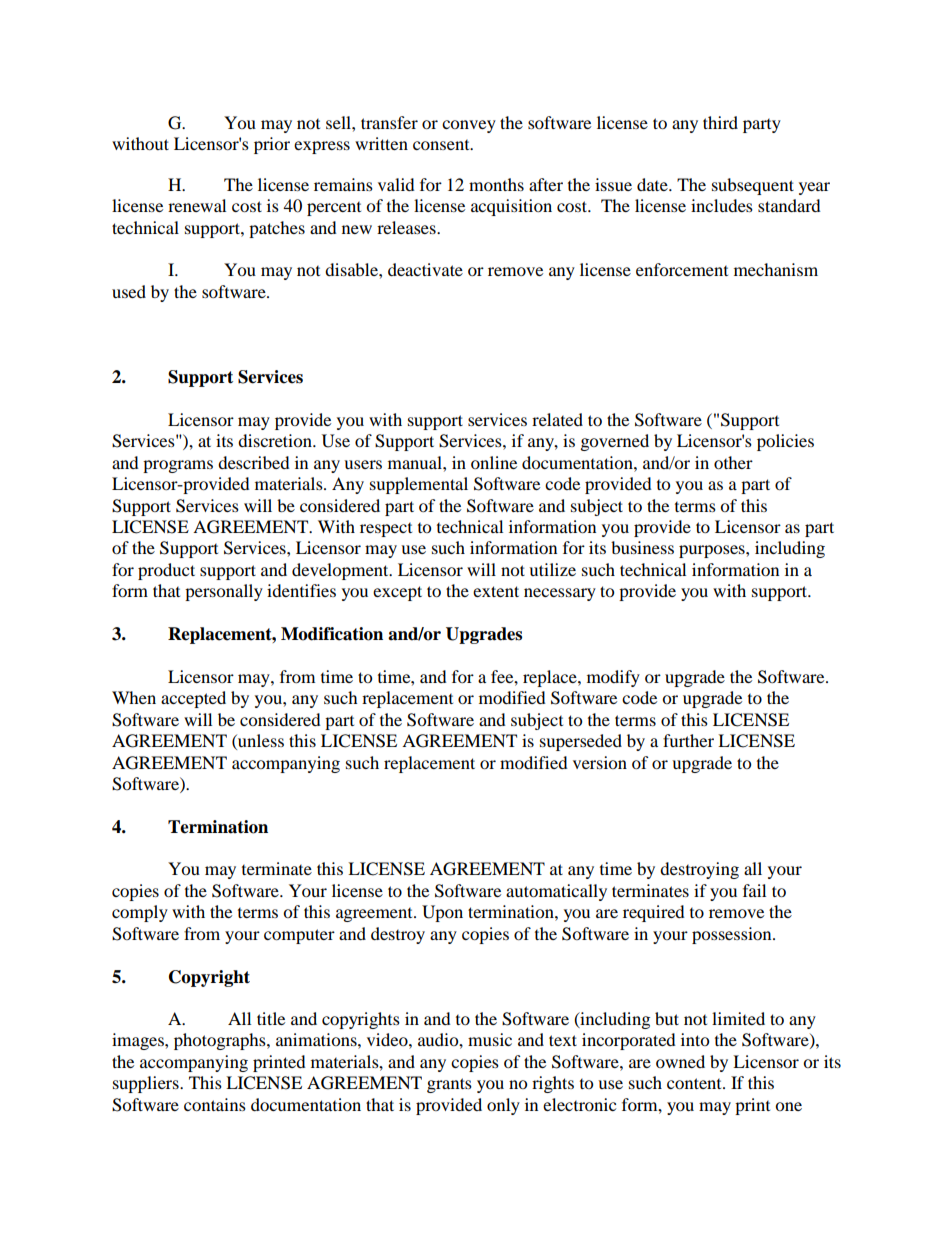 Image resolution: width=952 pixels, height=1233 pixels. What do you see at coordinates (442, 145) in the screenshot?
I see `consent` at bounding box center [442, 145].
